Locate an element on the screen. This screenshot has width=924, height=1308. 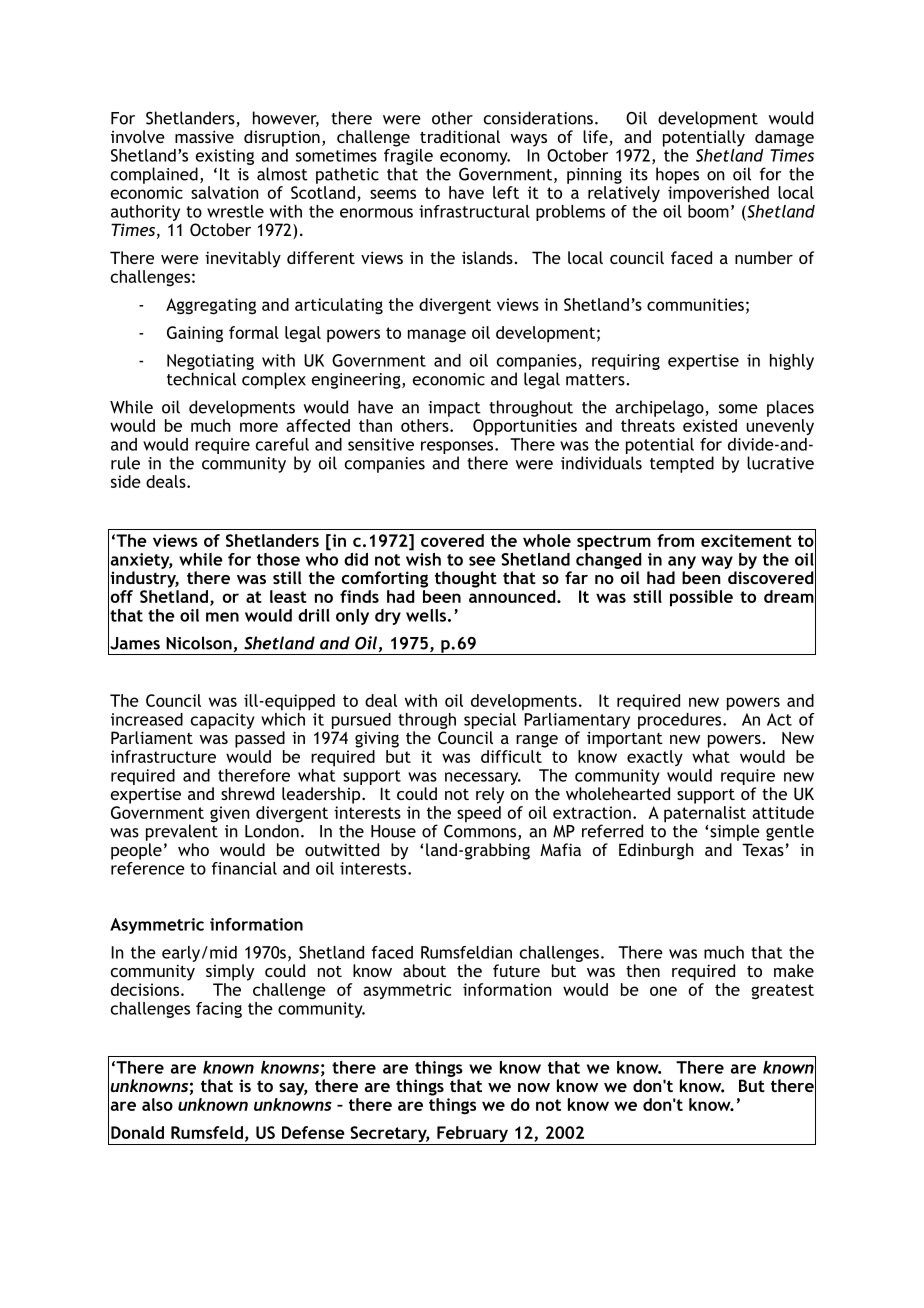
impoverished is located at coordinates (718, 194).
